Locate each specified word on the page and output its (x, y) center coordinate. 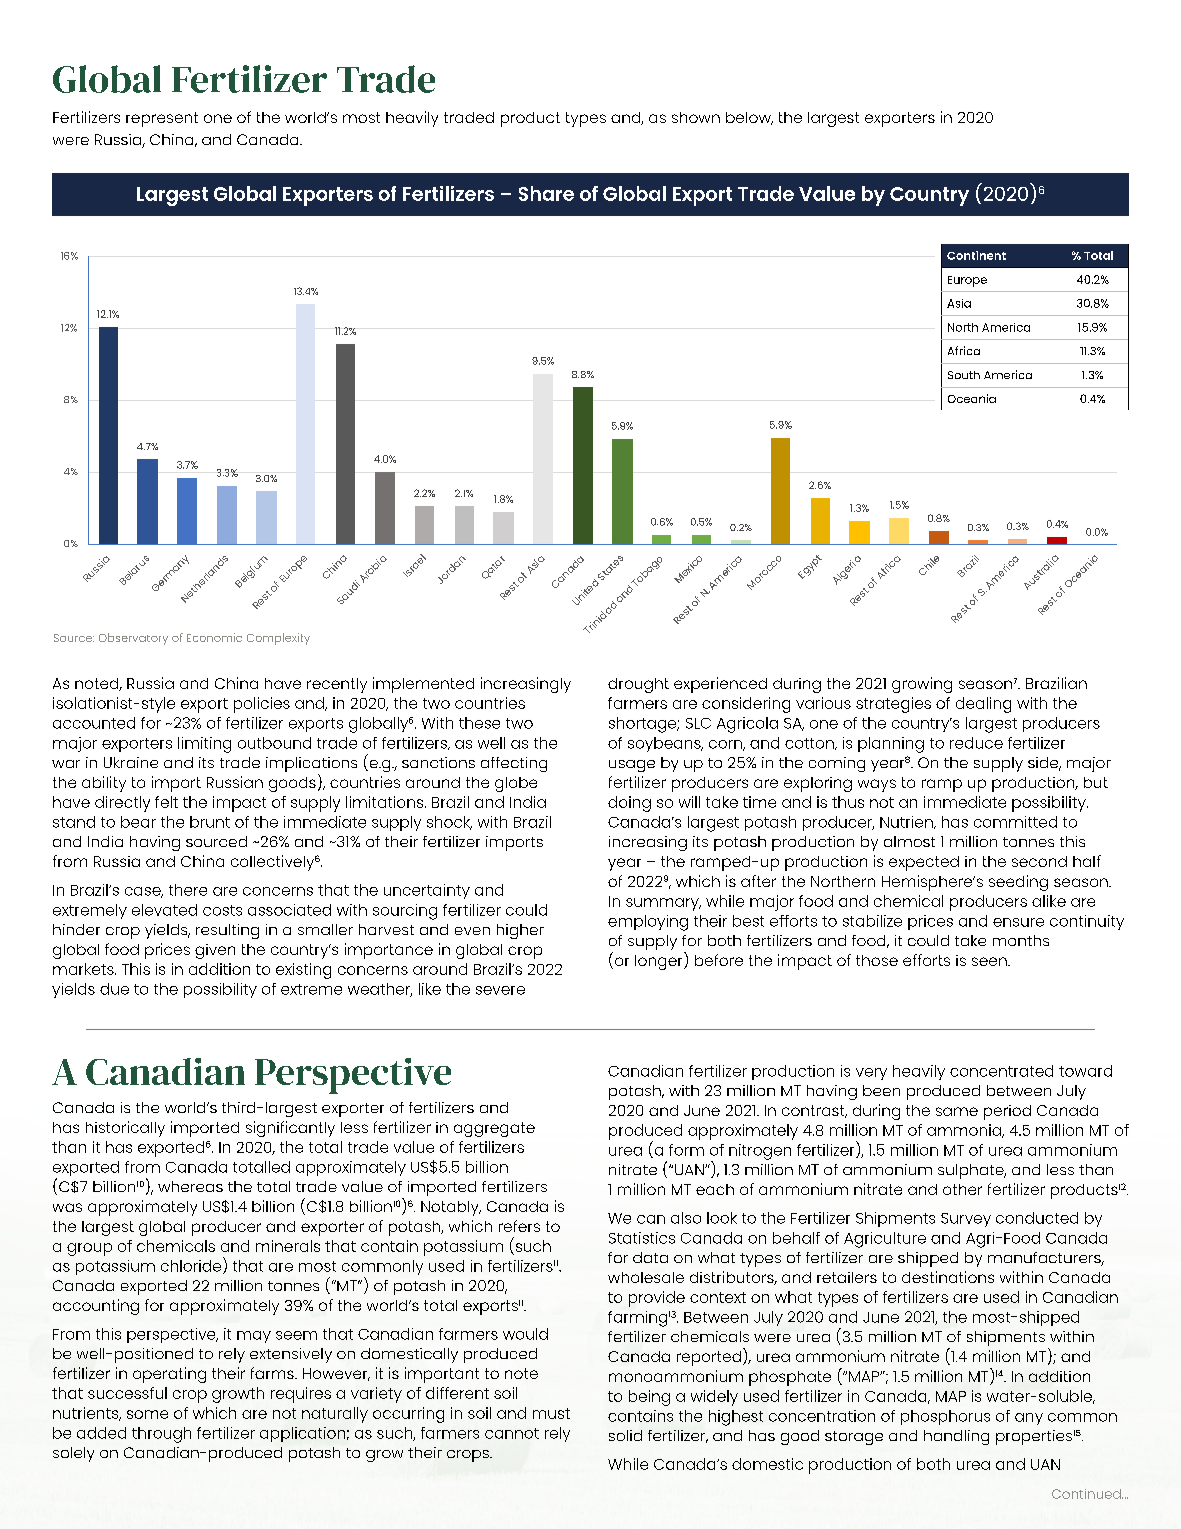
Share (546, 193)
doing (629, 804)
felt (166, 802)
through (161, 1435)
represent (162, 119)
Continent (976, 255)
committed (1015, 822)
